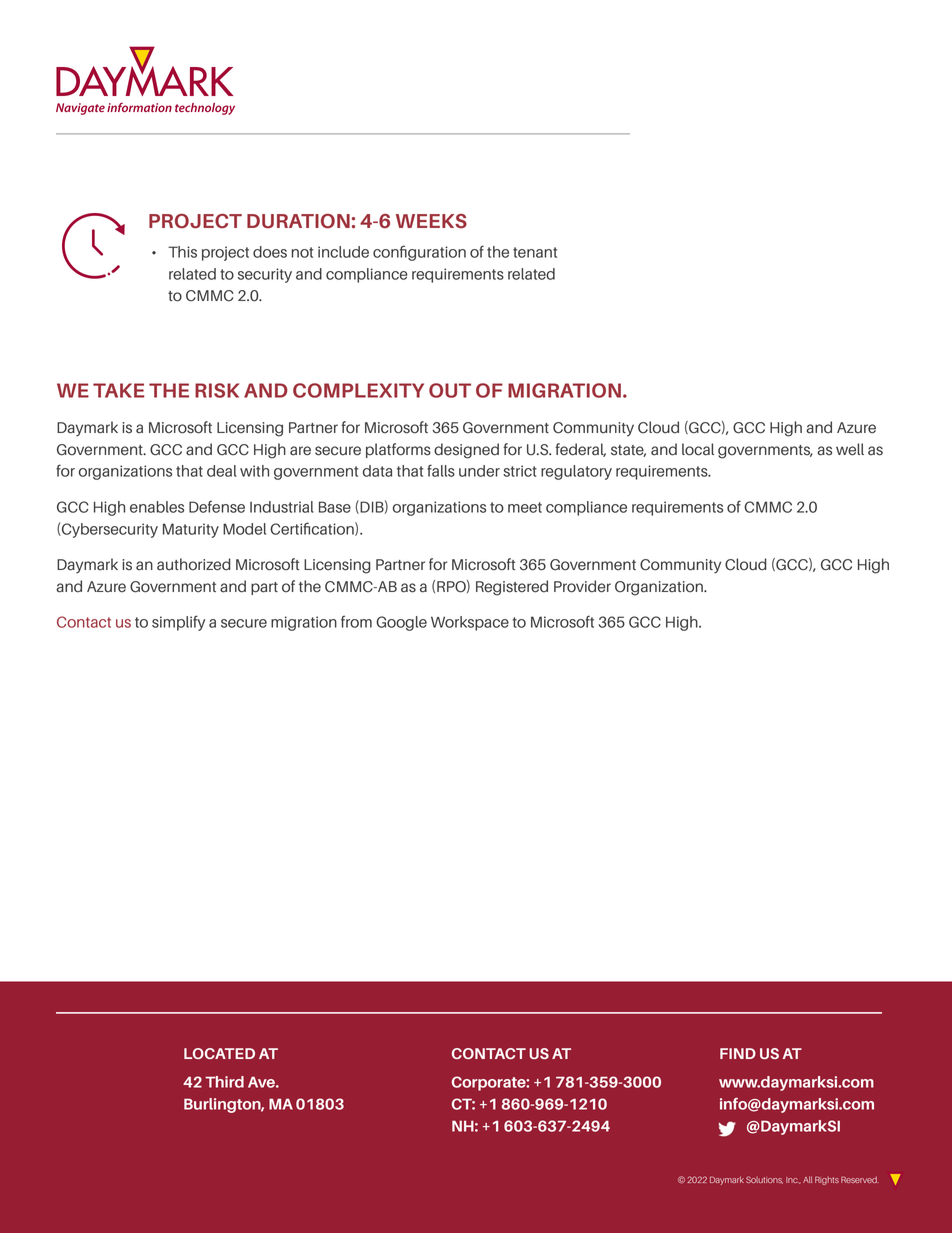  What do you see at coordinates (224, 1082) in the screenshot?
I see `Third` at bounding box center [224, 1082].
